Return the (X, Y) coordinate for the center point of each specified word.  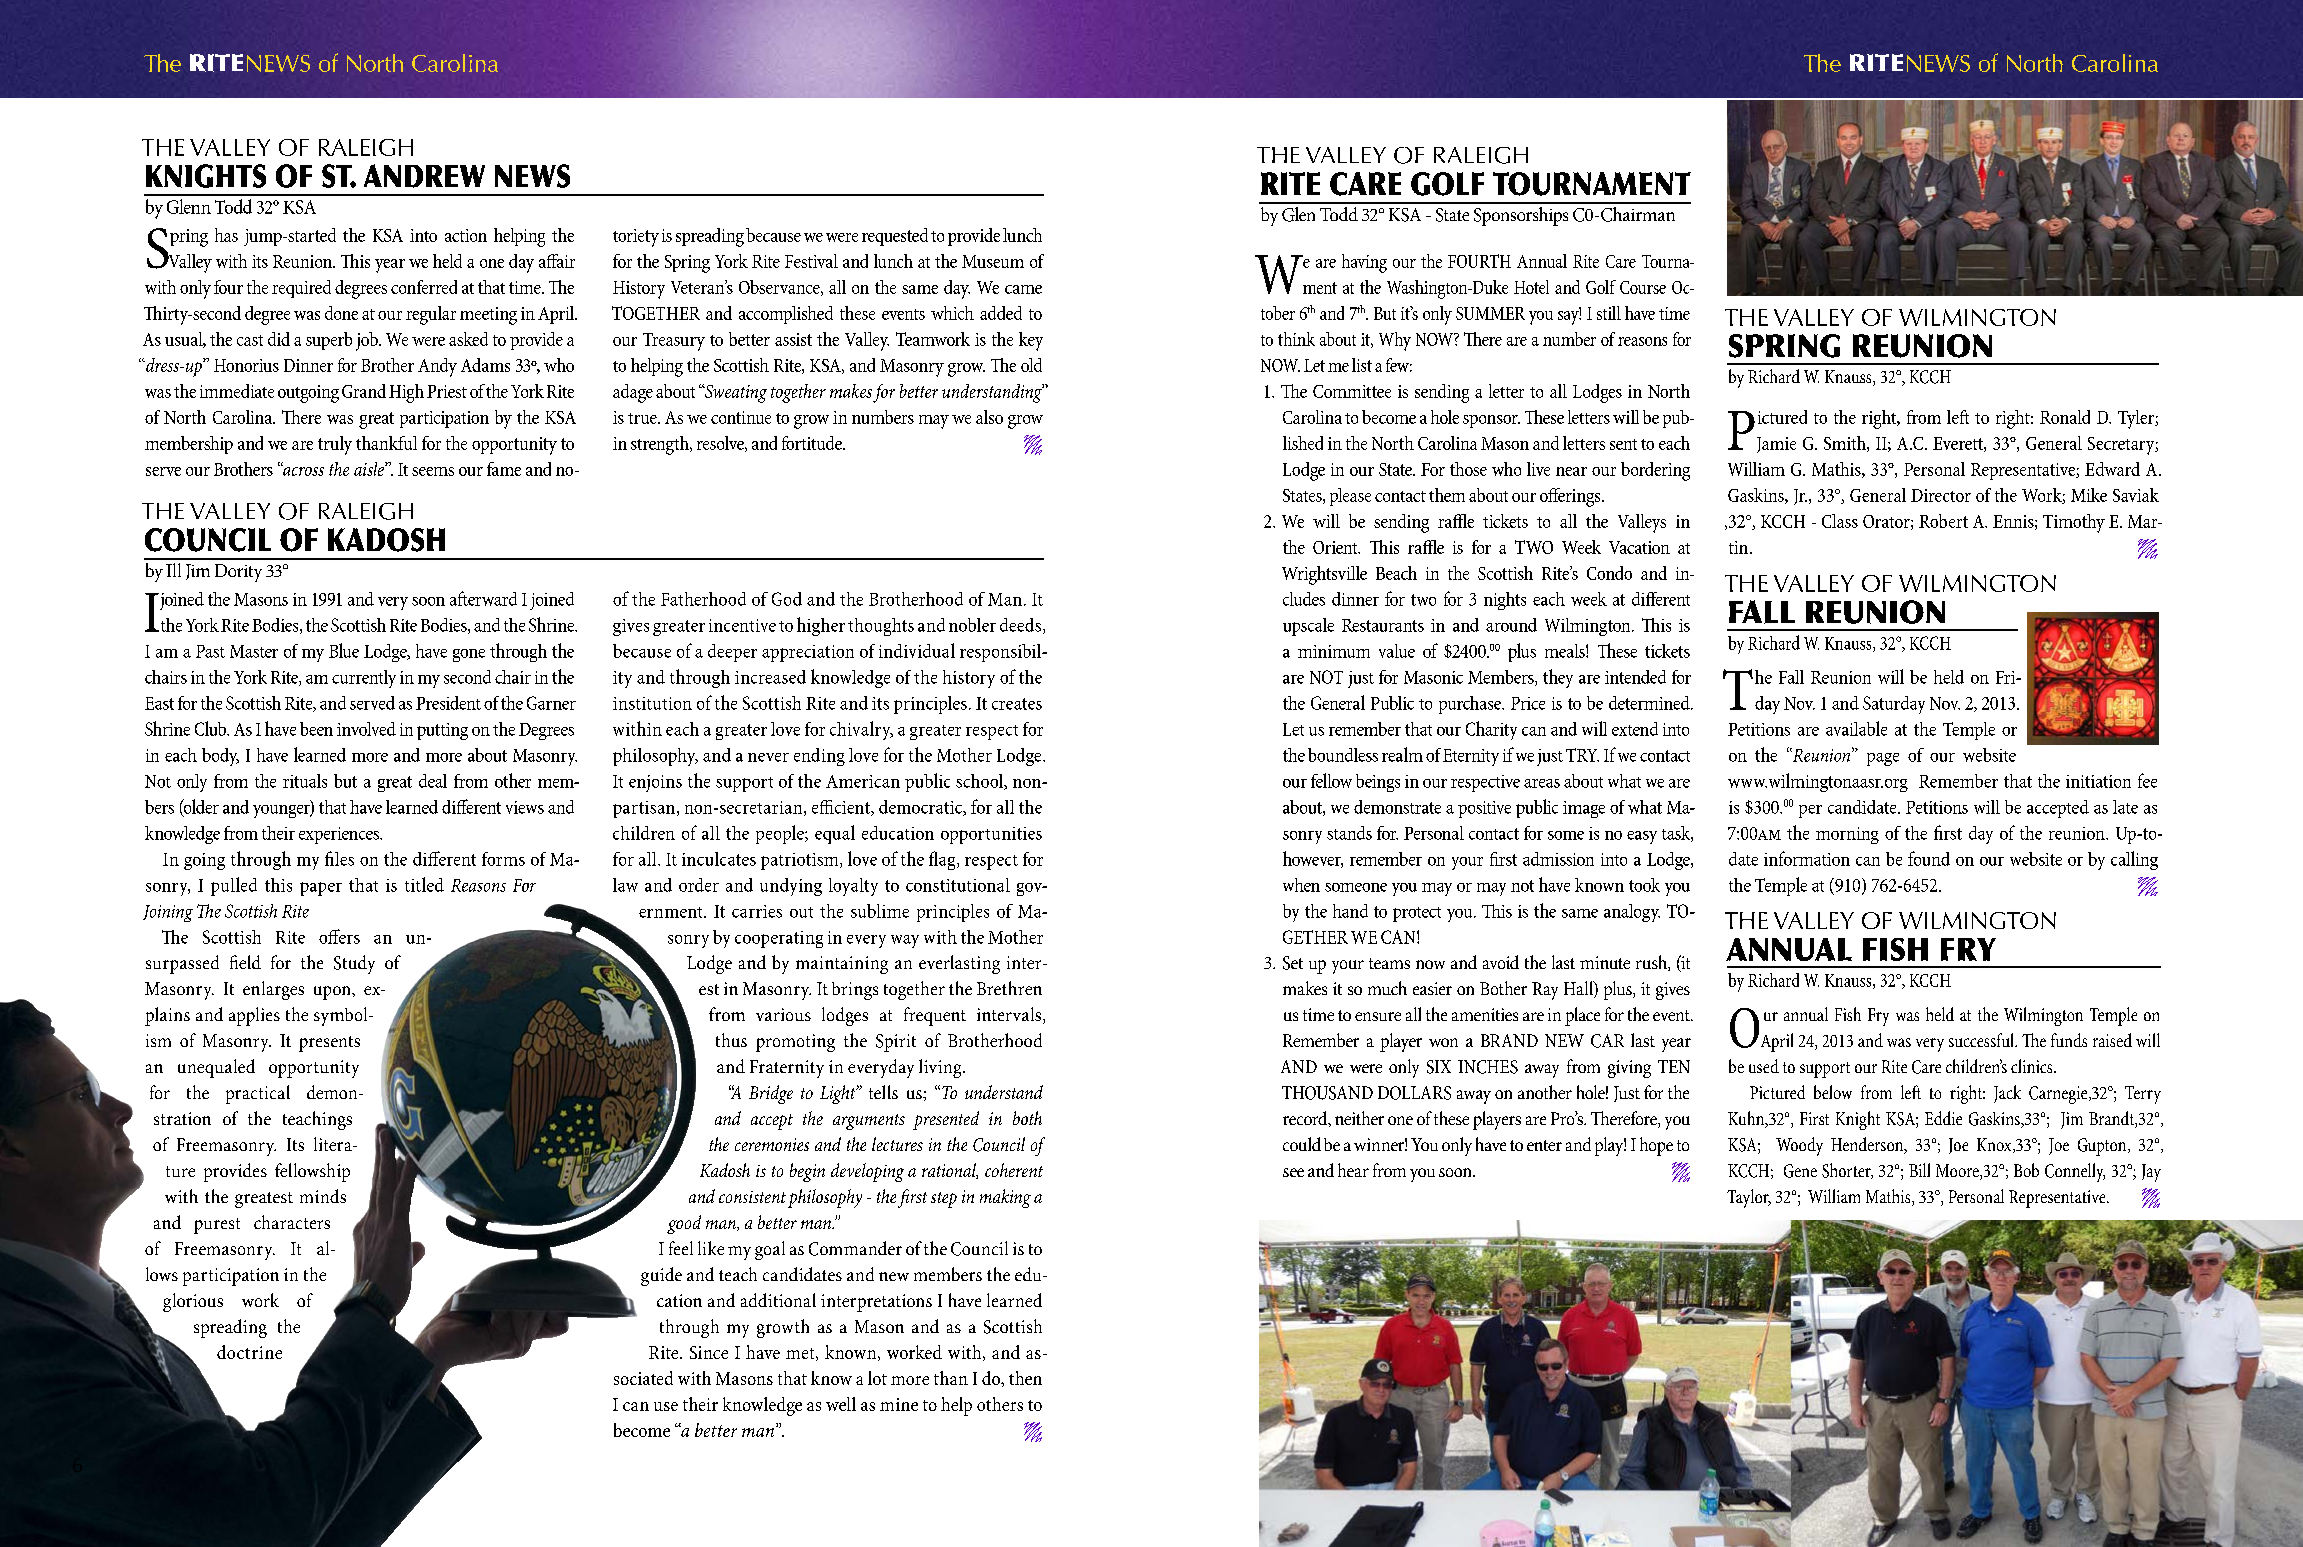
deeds (1022, 626)
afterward (483, 598)
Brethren (1009, 988)
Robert (1943, 521)
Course (1643, 287)
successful (1982, 1040)
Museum (993, 261)
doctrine (249, 1352)
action (466, 235)
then (1025, 1378)
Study (354, 964)
